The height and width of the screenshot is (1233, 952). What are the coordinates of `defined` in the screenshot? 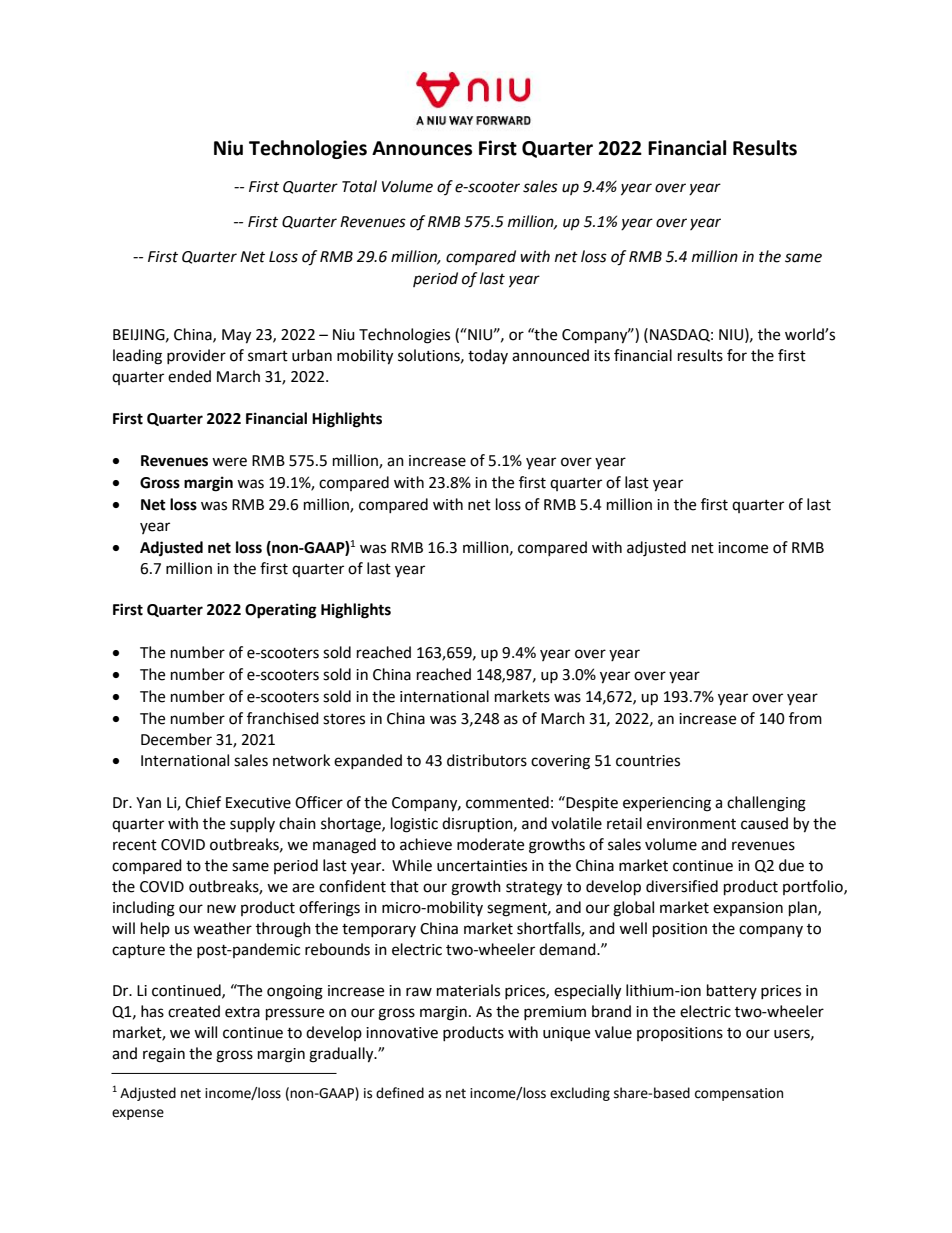 It's located at (400, 1093).
